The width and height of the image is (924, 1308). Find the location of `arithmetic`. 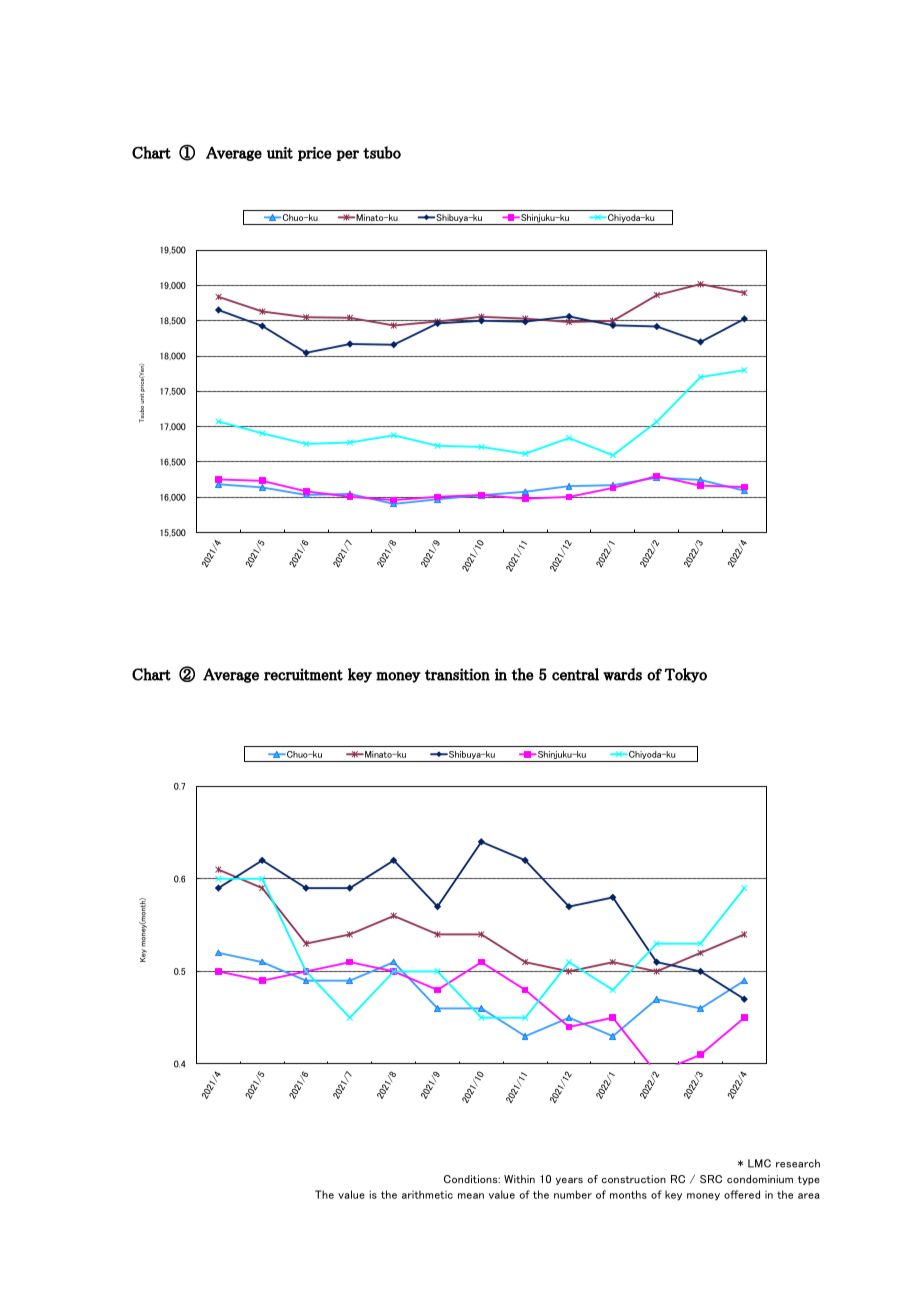

arithmetic is located at coordinates (427, 1194).
